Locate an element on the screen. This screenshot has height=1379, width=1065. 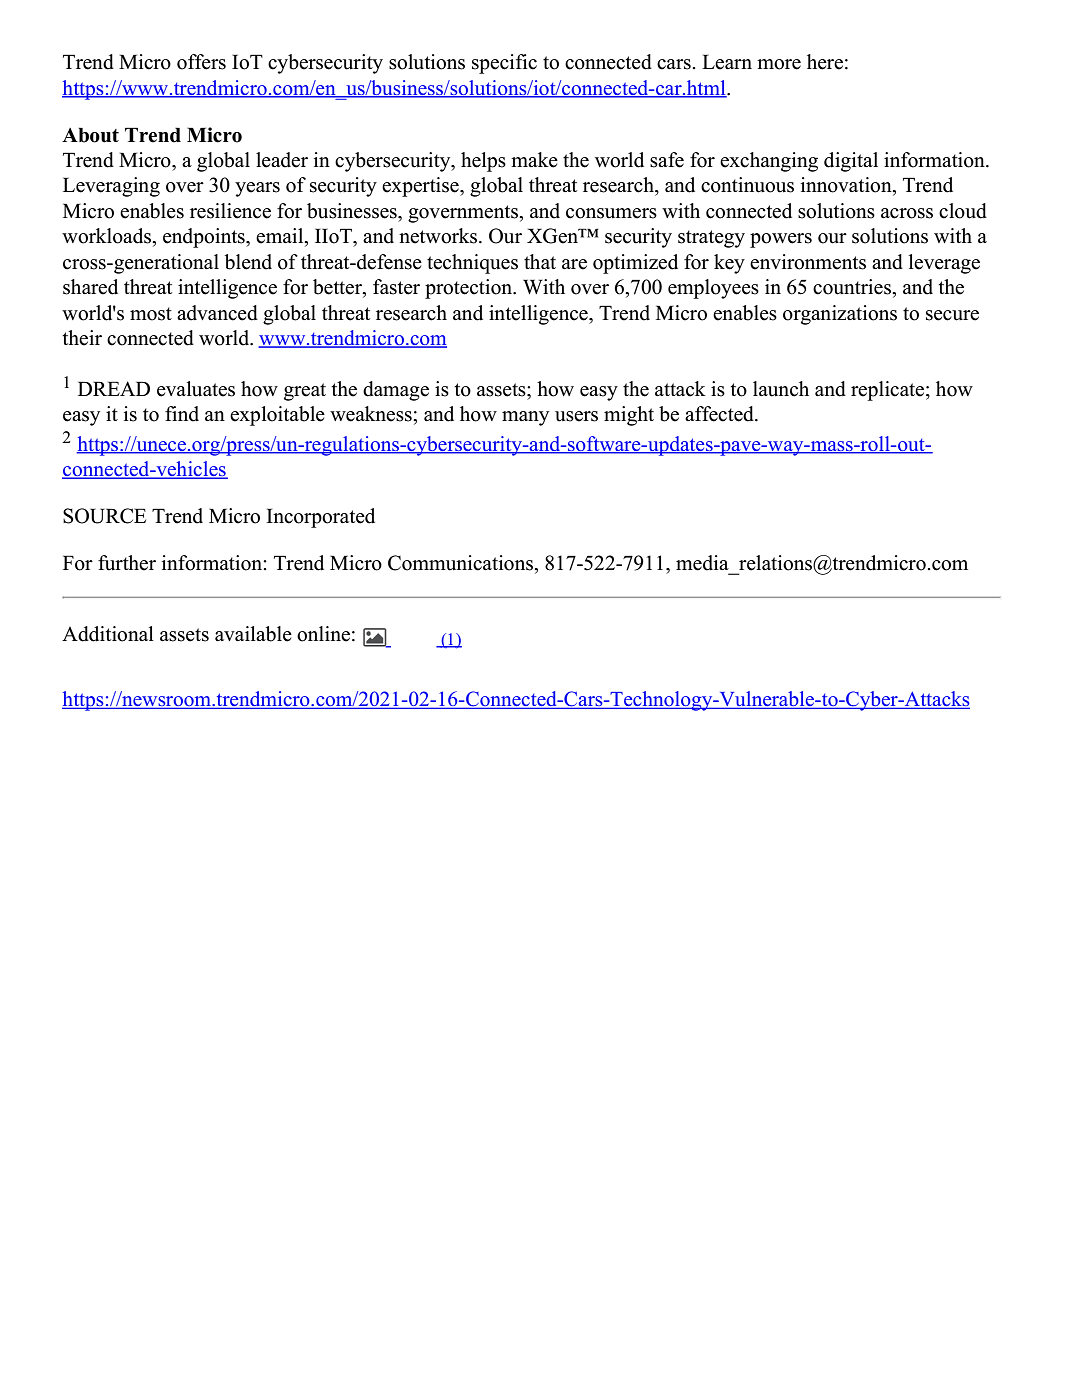
that is located at coordinates (540, 261).
